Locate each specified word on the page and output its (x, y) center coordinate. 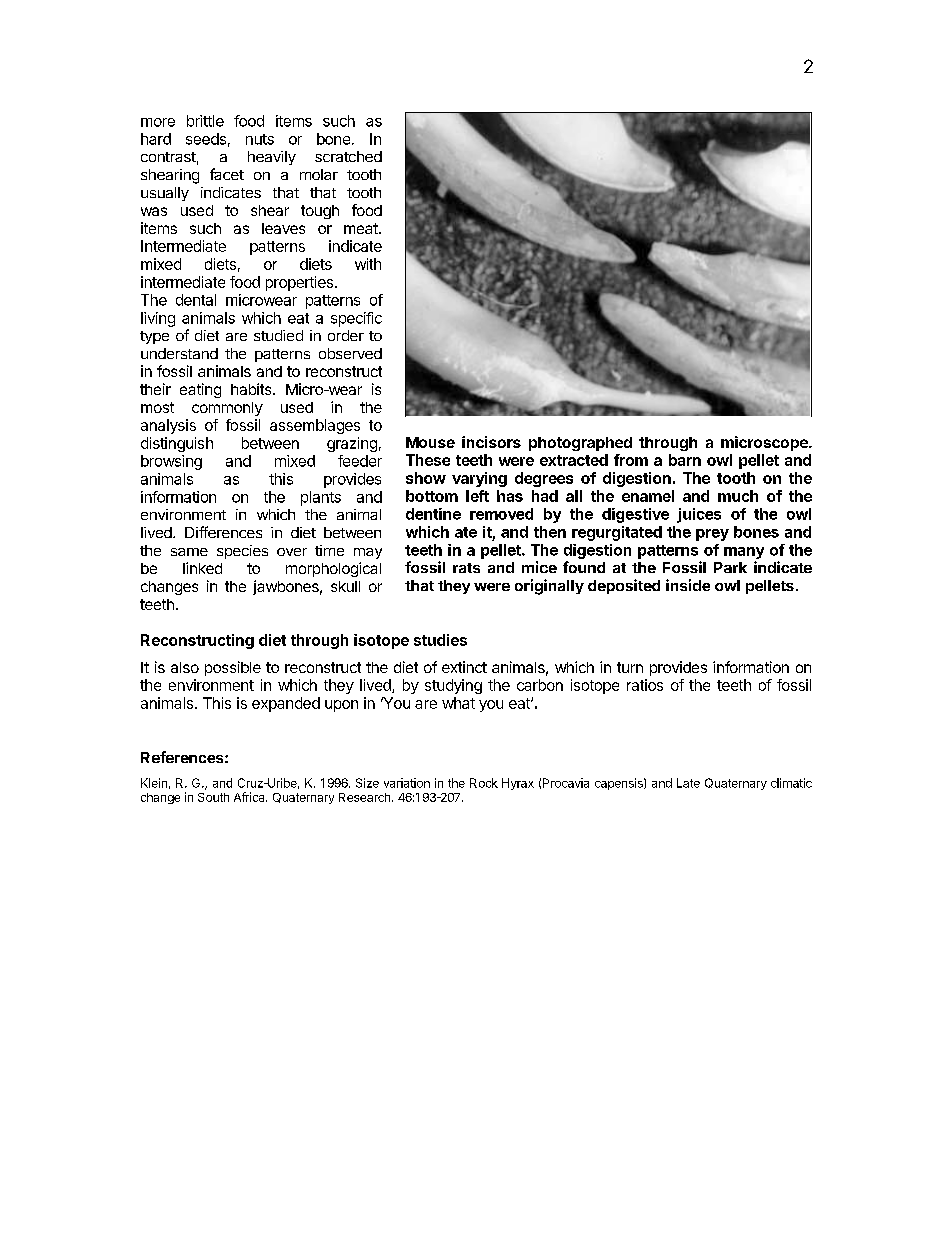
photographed (580, 444)
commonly (227, 409)
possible (233, 668)
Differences (223, 532)
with (368, 264)
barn (685, 460)
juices (699, 515)
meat (362, 228)
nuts (260, 139)
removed (501, 514)
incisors (491, 442)
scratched (348, 156)
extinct (464, 667)
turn (630, 667)
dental (196, 300)
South (213, 797)
